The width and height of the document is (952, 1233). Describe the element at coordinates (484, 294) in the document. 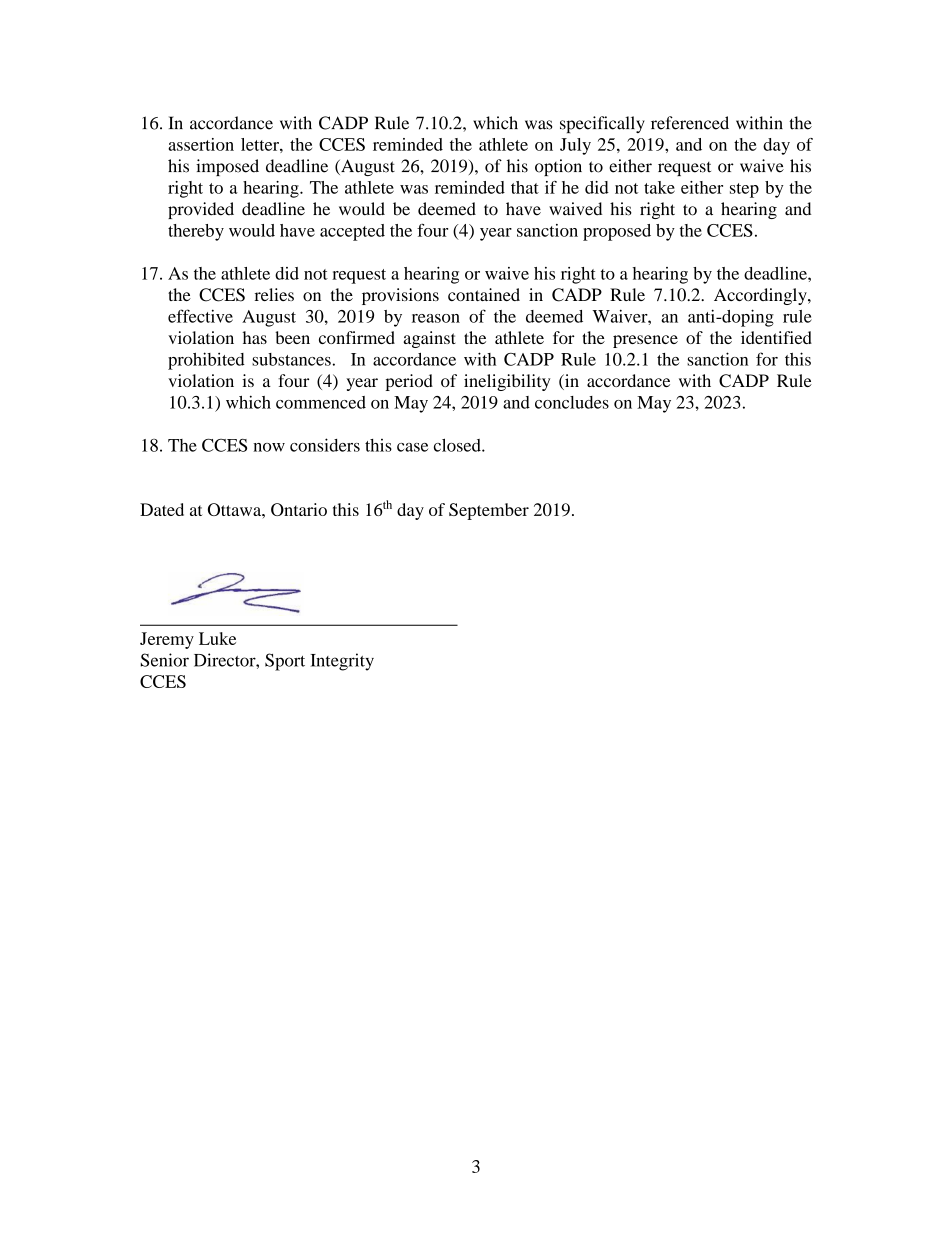

I see `contained` at that location.
